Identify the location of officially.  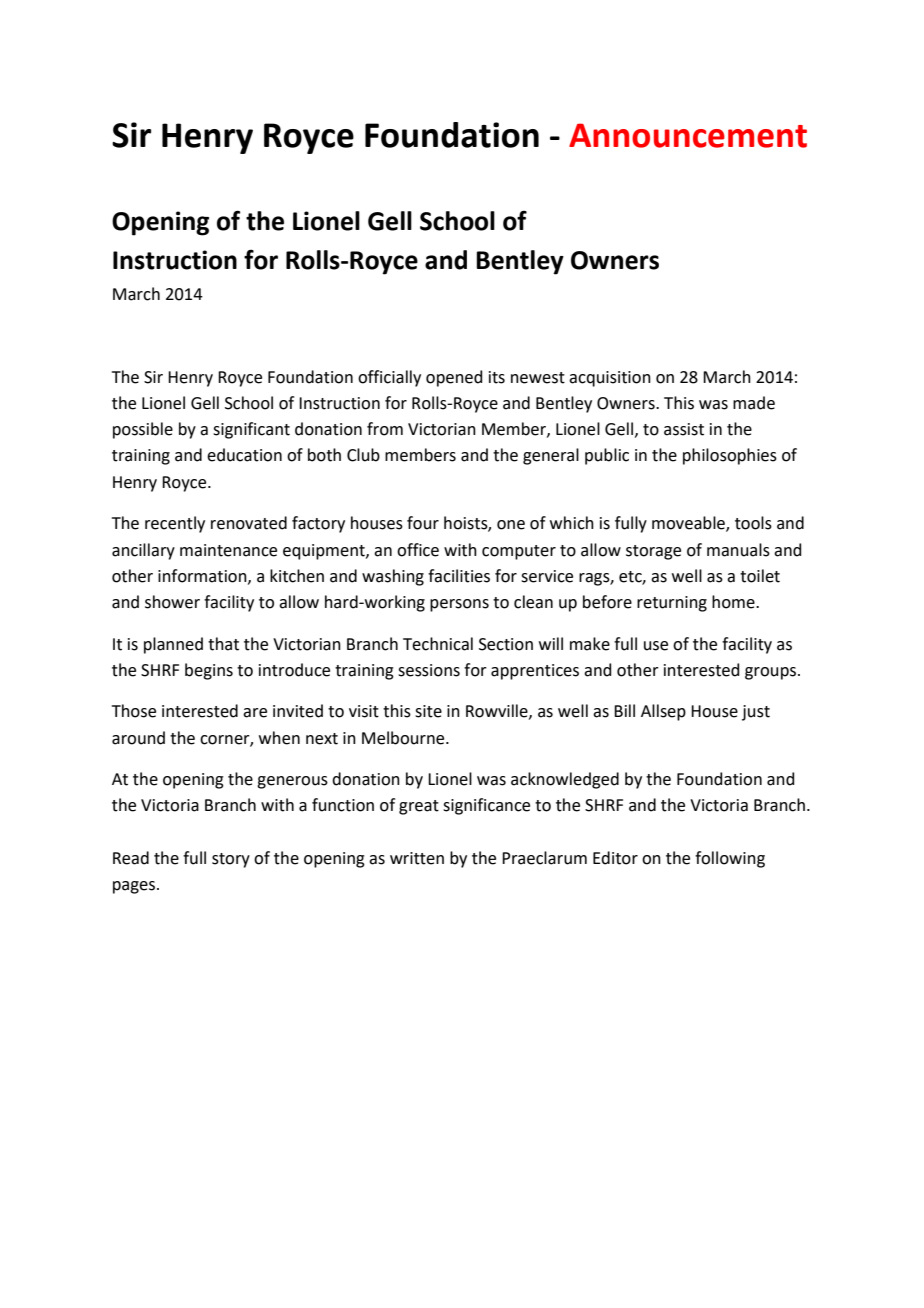
(389, 378).
